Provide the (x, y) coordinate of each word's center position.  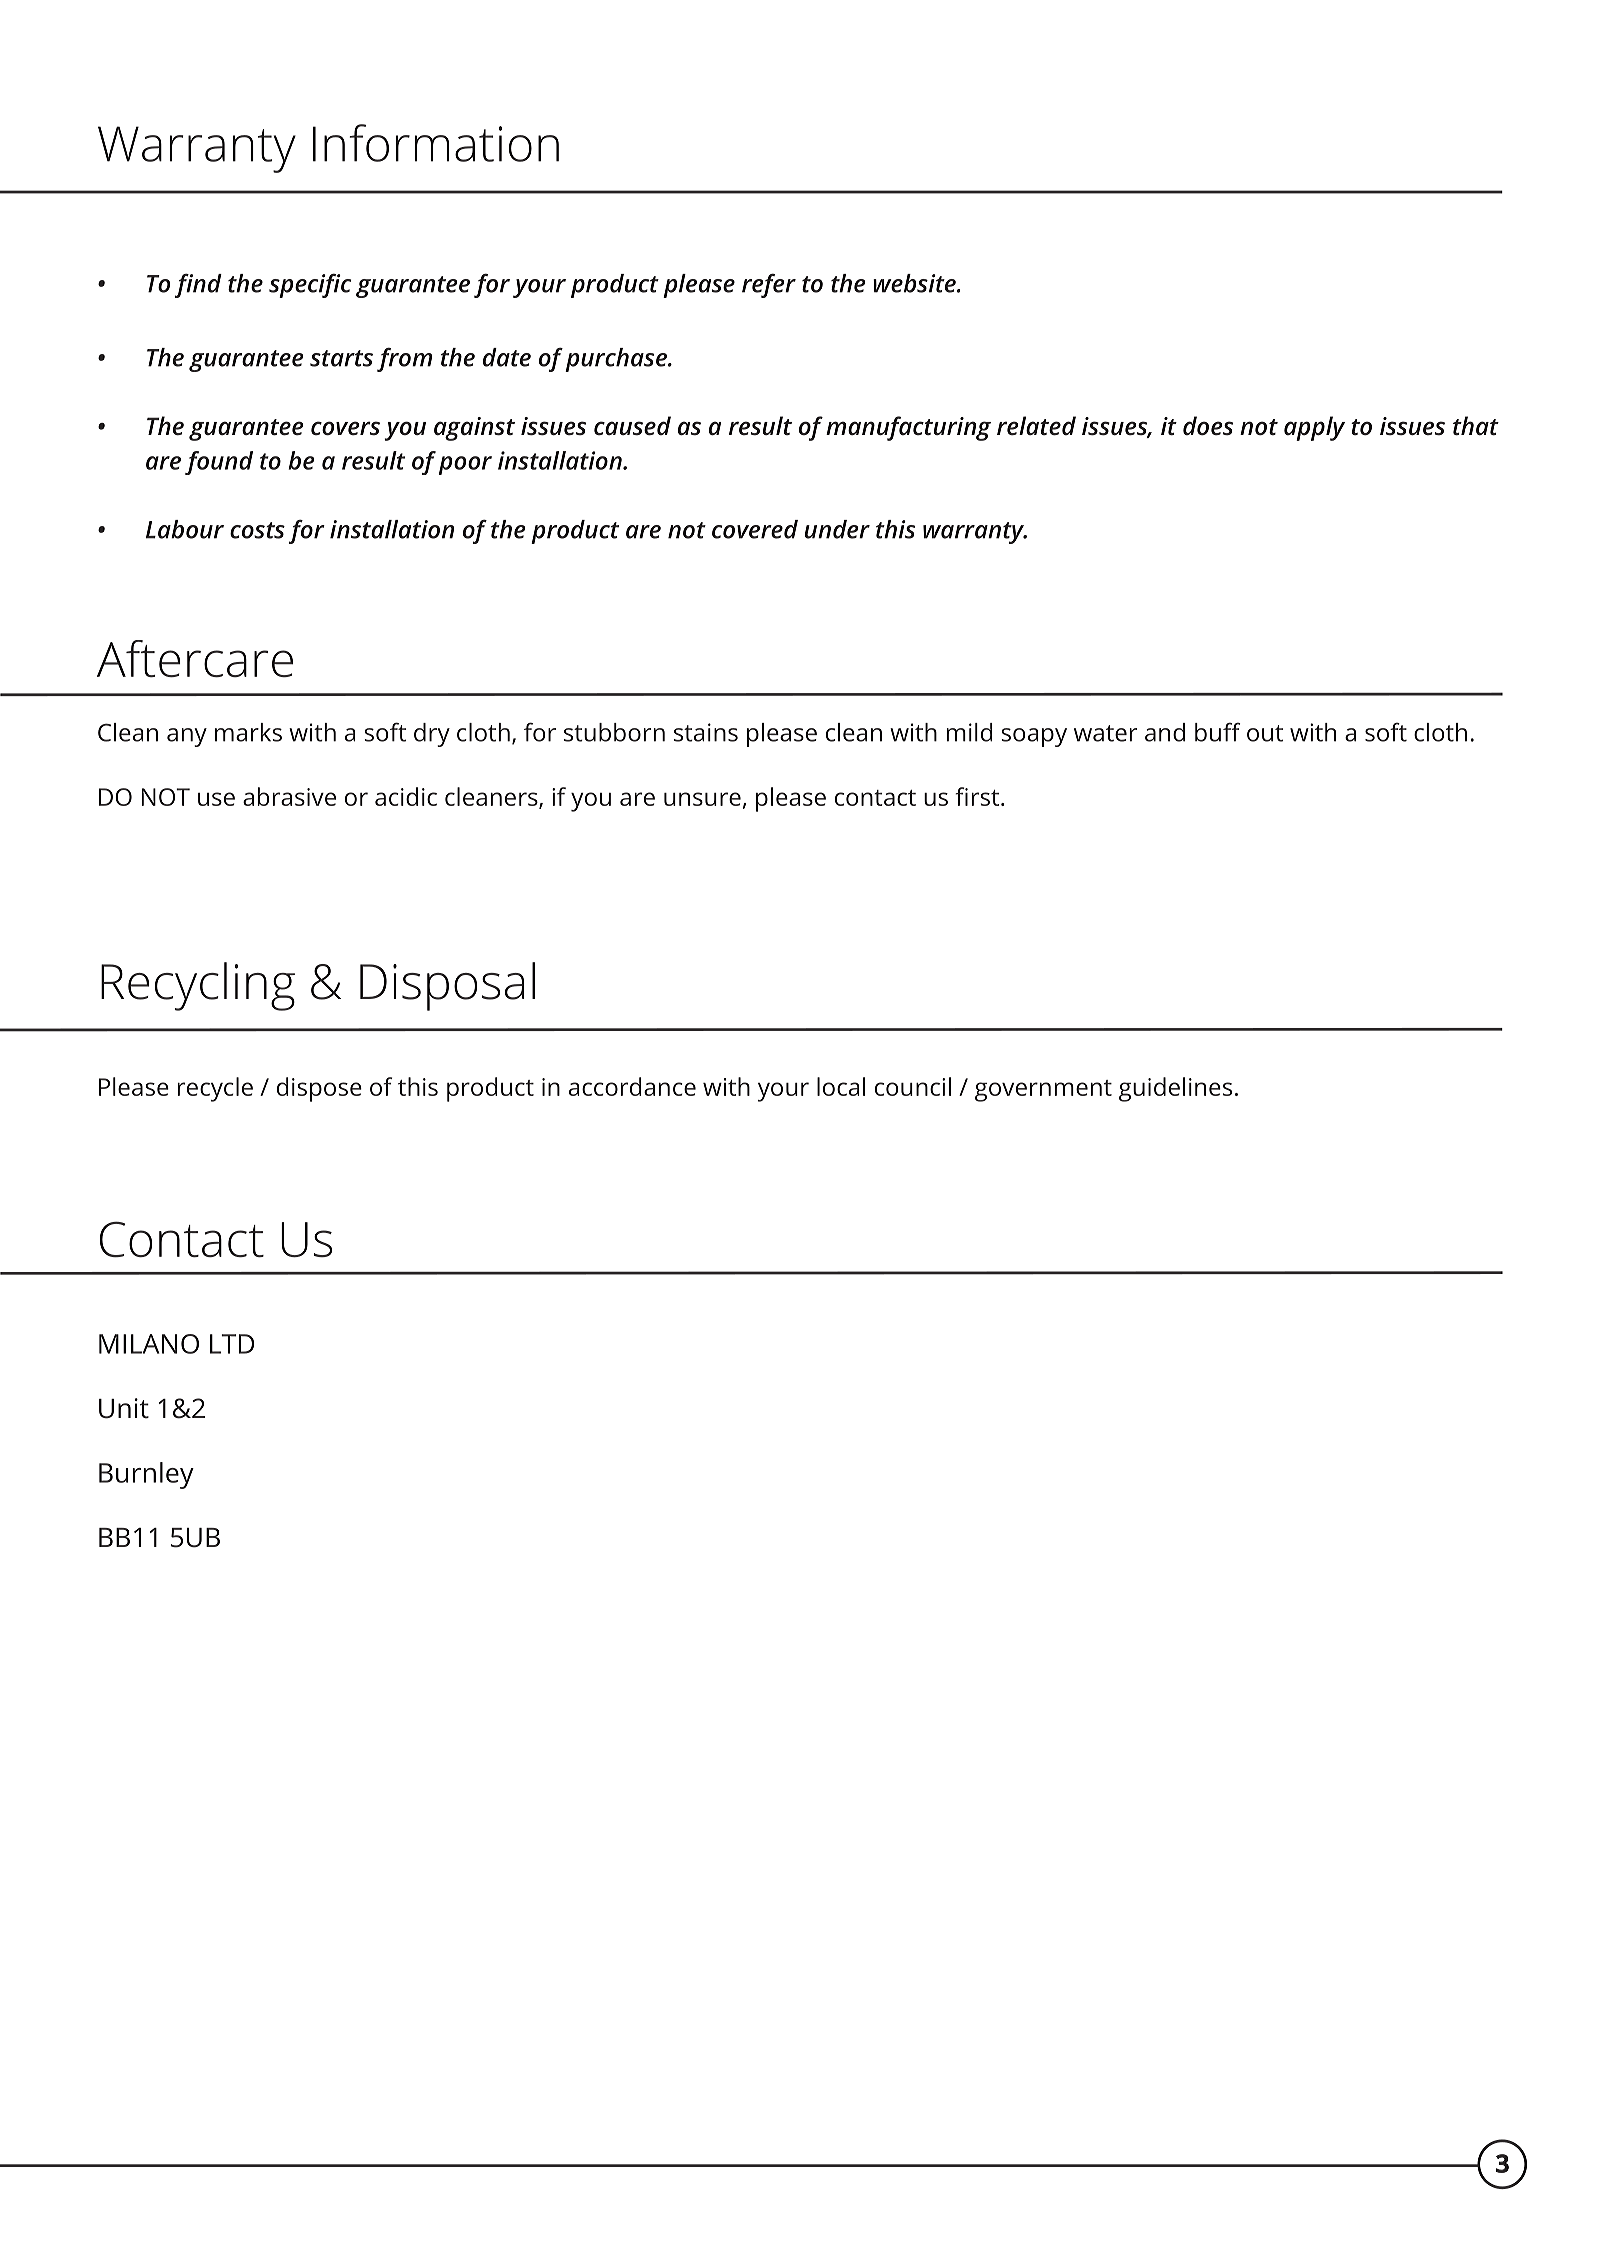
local (841, 1086)
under (837, 529)
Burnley (146, 1475)
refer (769, 286)
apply (1314, 428)
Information (436, 143)
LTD (232, 1344)
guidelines (1175, 1089)
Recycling (198, 986)
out (1265, 733)
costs (257, 530)
